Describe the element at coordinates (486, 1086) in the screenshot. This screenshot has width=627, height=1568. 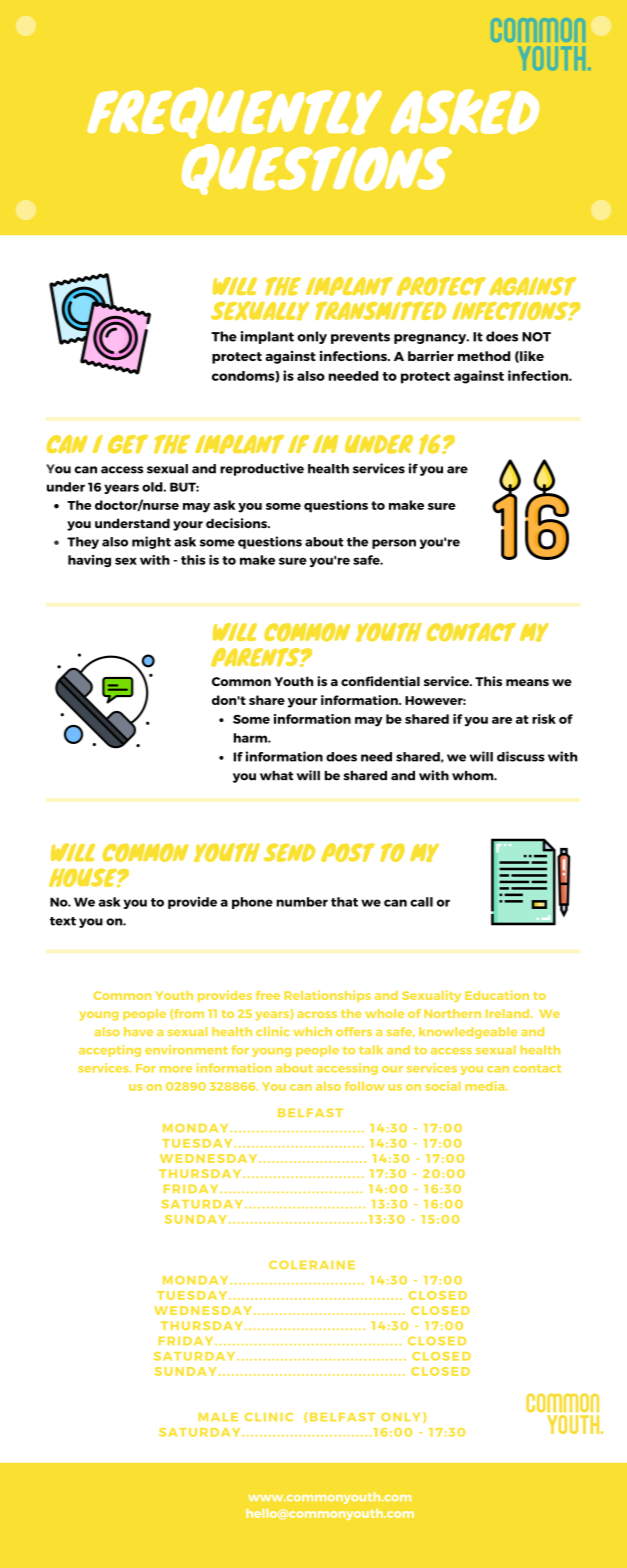
I see `media` at that location.
